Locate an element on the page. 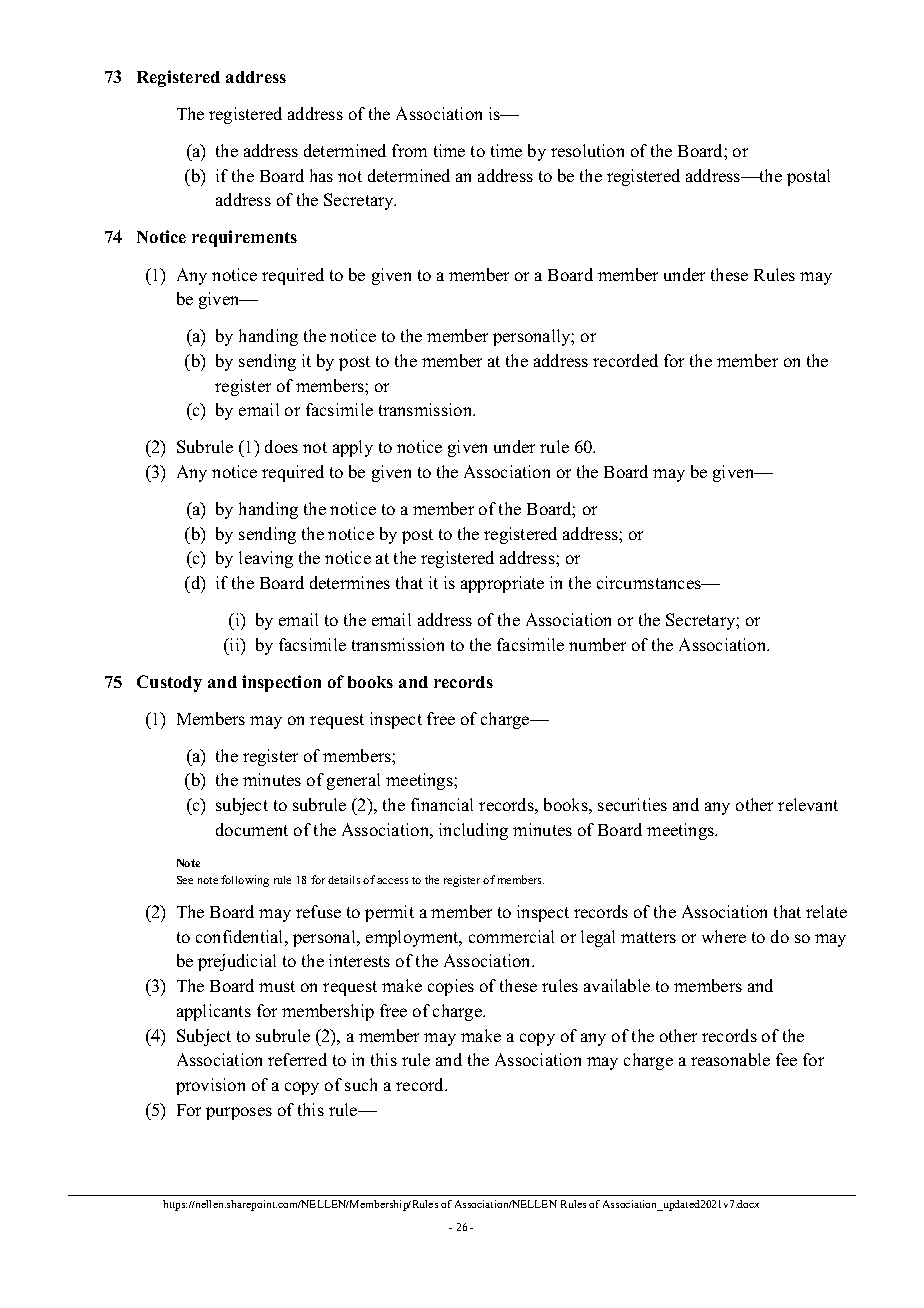 The height and width of the image is (1308, 924). following is located at coordinates (245, 881).
